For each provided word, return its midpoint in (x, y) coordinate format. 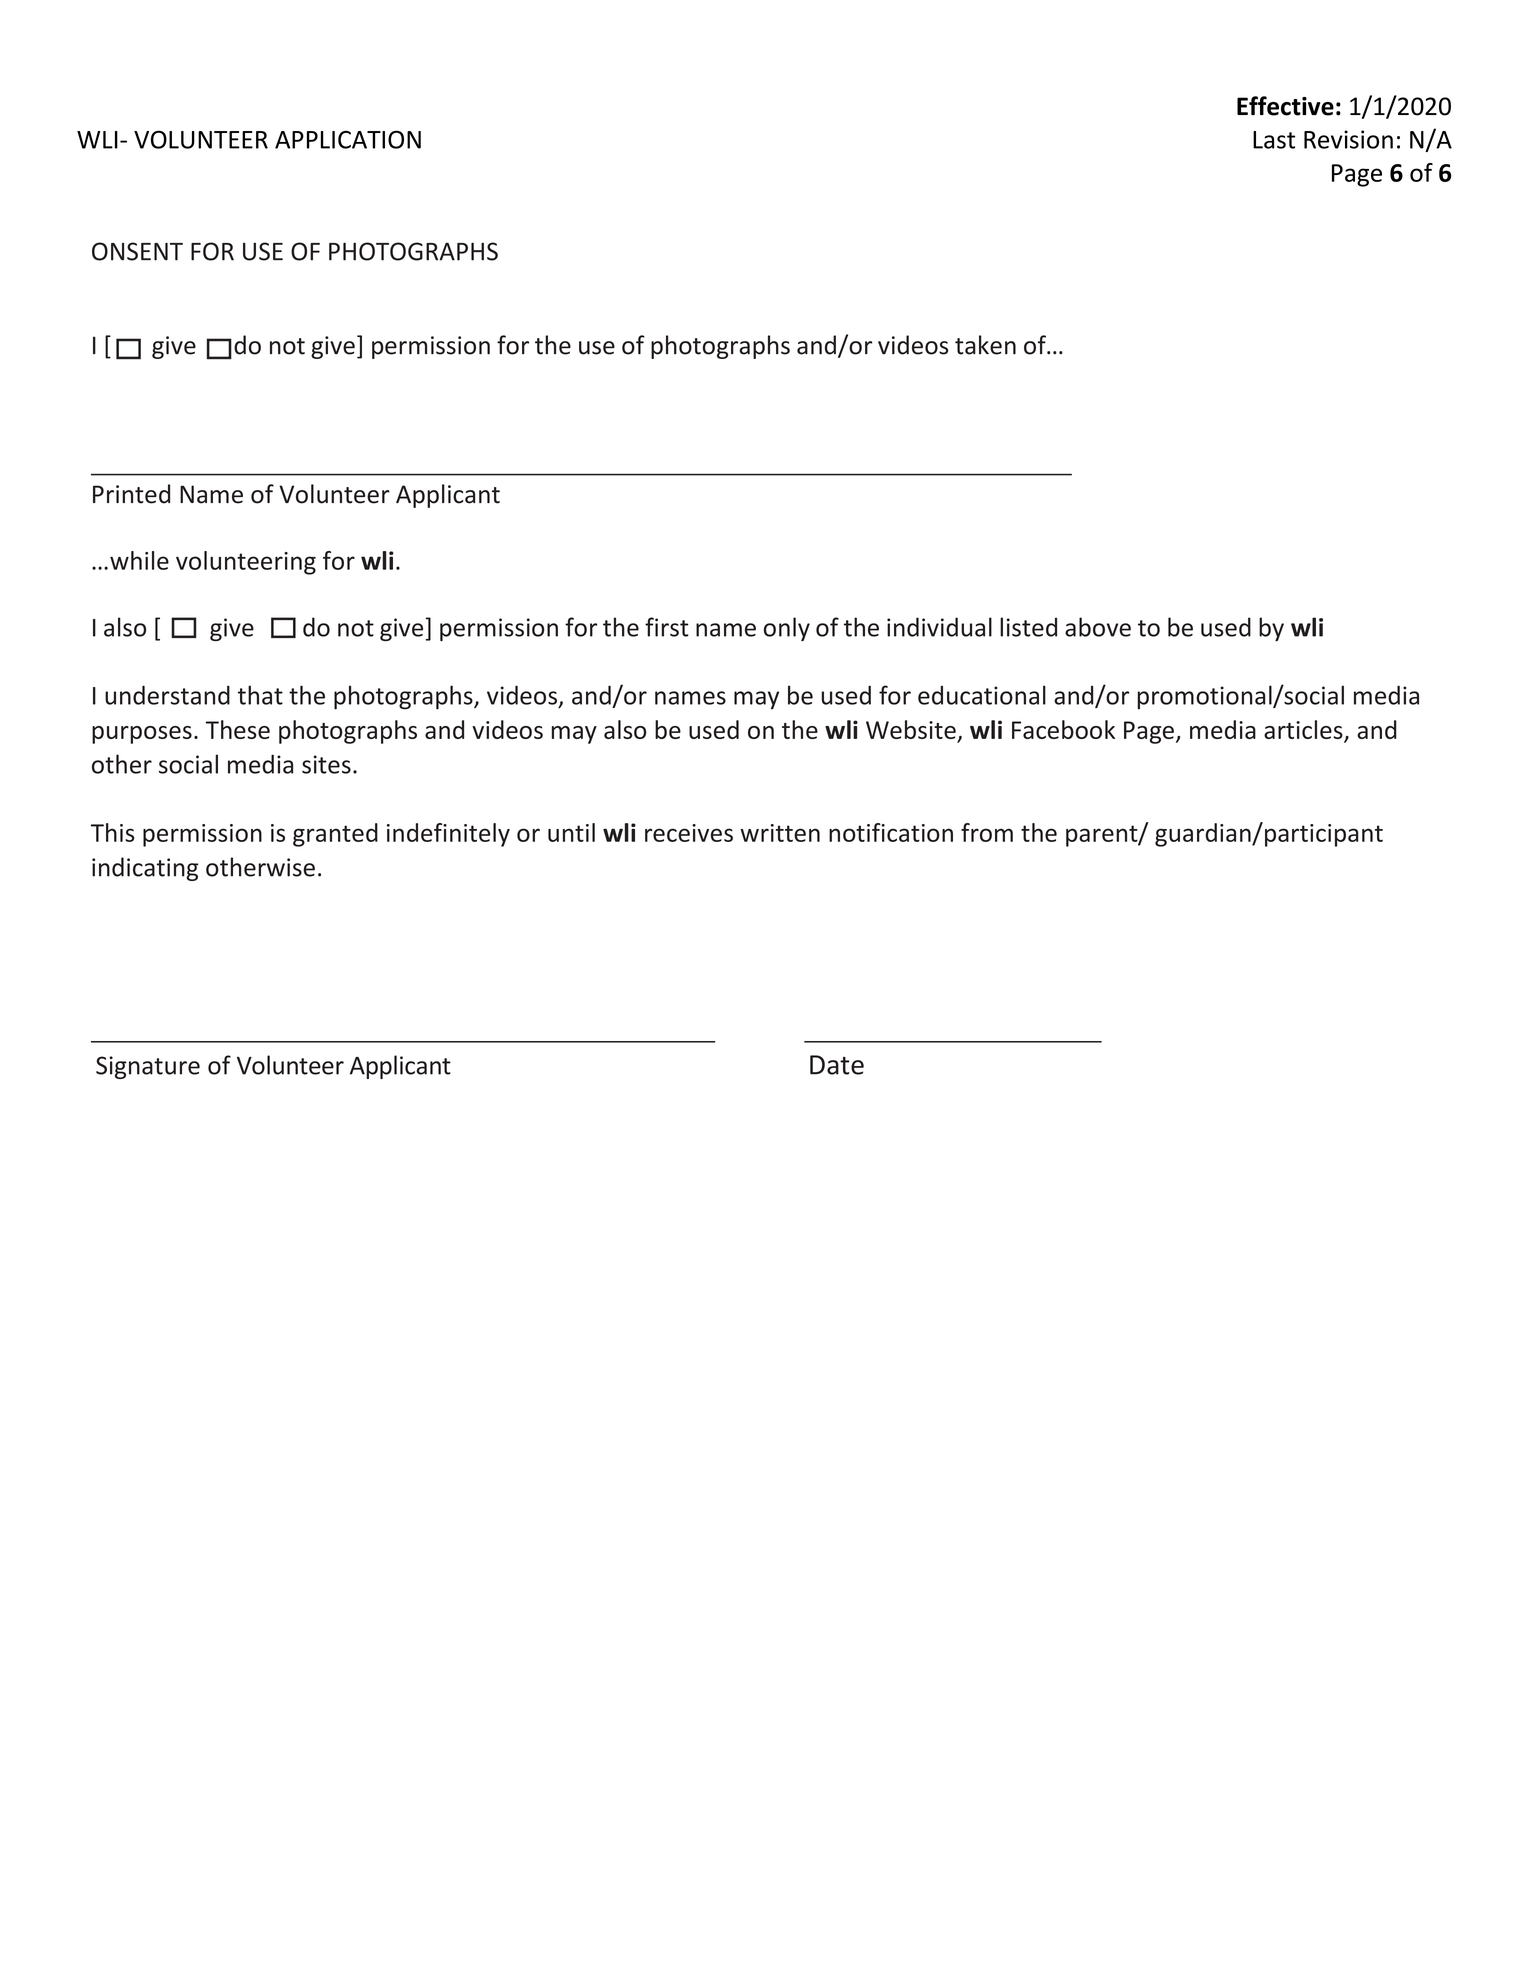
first (667, 627)
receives (689, 833)
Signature (148, 1067)
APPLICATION (348, 139)
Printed (131, 494)
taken (985, 345)
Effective (1285, 106)
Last (1274, 140)
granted (335, 835)
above (1098, 627)
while (139, 560)
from (987, 832)
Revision (1348, 139)
